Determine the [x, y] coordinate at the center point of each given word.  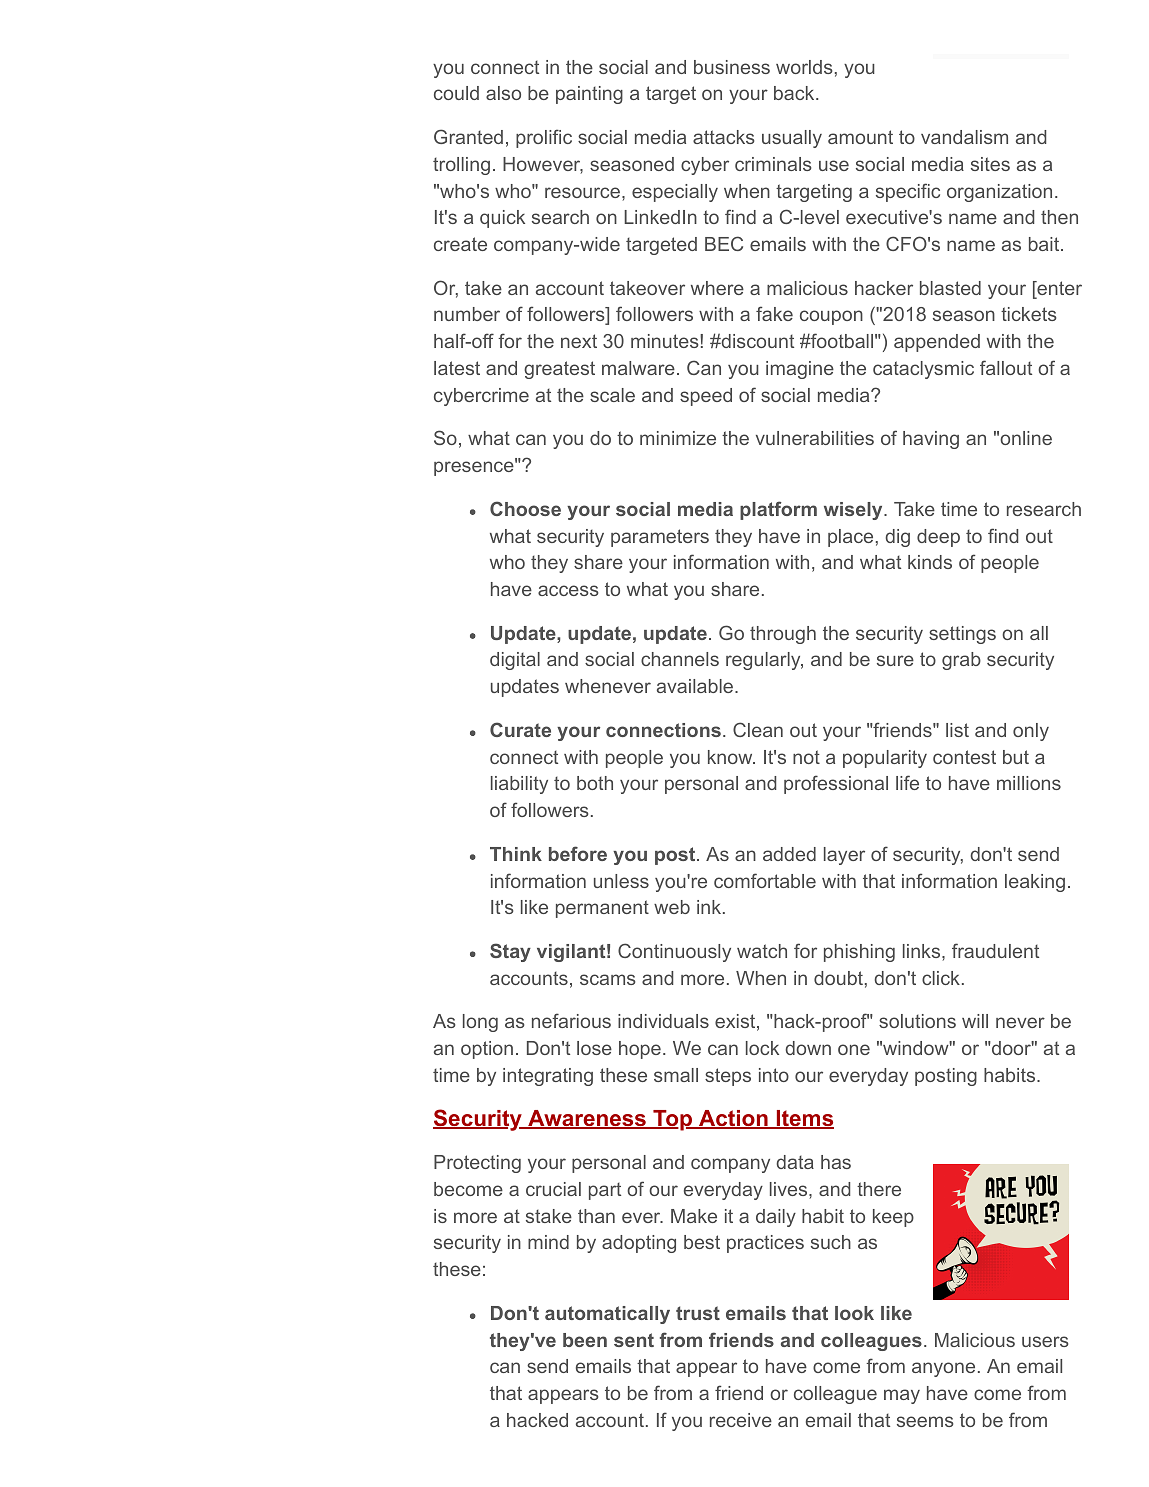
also [503, 93]
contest [964, 757]
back [795, 93]
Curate [520, 729]
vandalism [964, 137]
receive [741, 1420]
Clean [758, 729]
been [585, 1340]
